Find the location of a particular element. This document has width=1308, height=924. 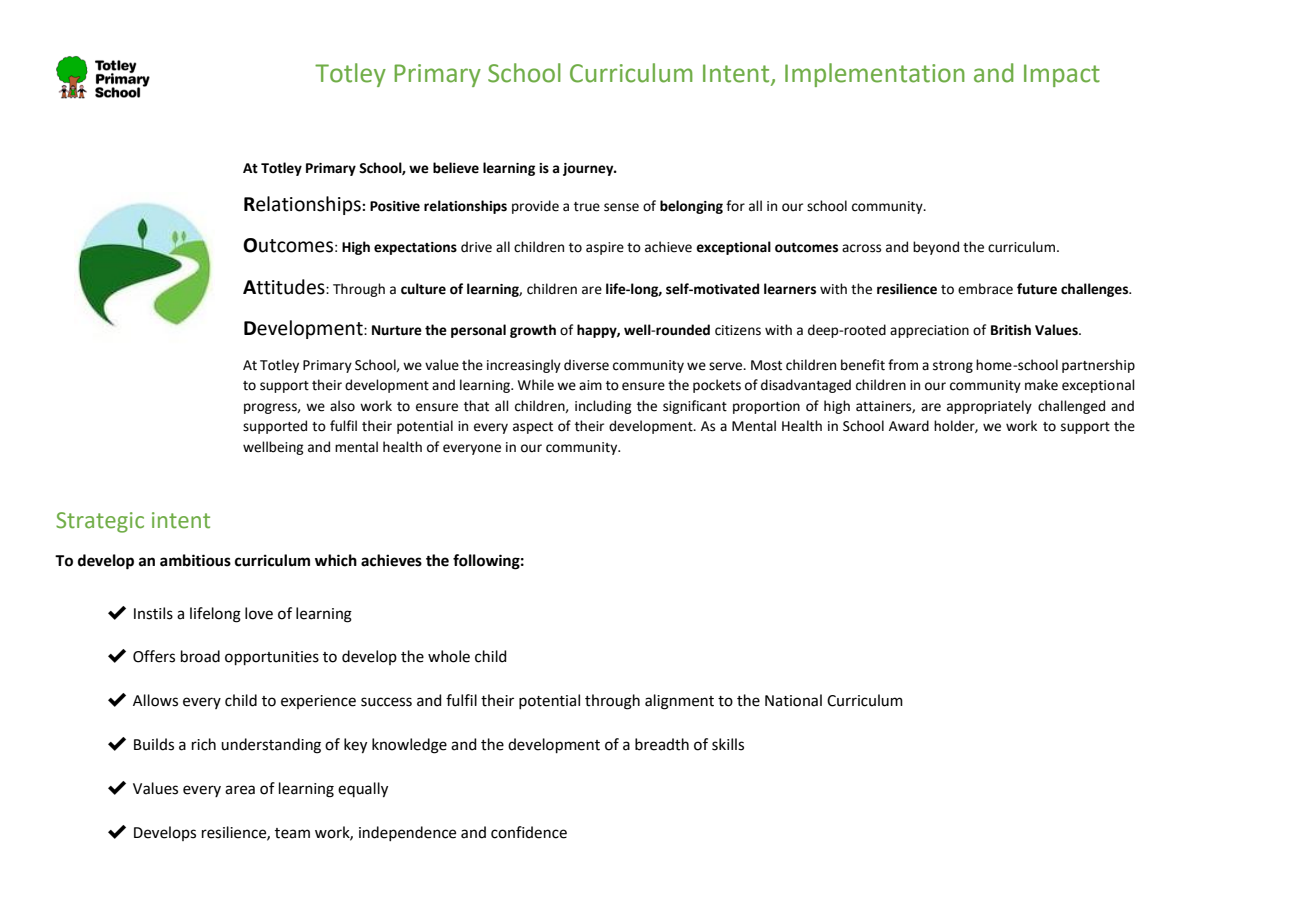

Attitudes is located at coordinates (285, 287).
